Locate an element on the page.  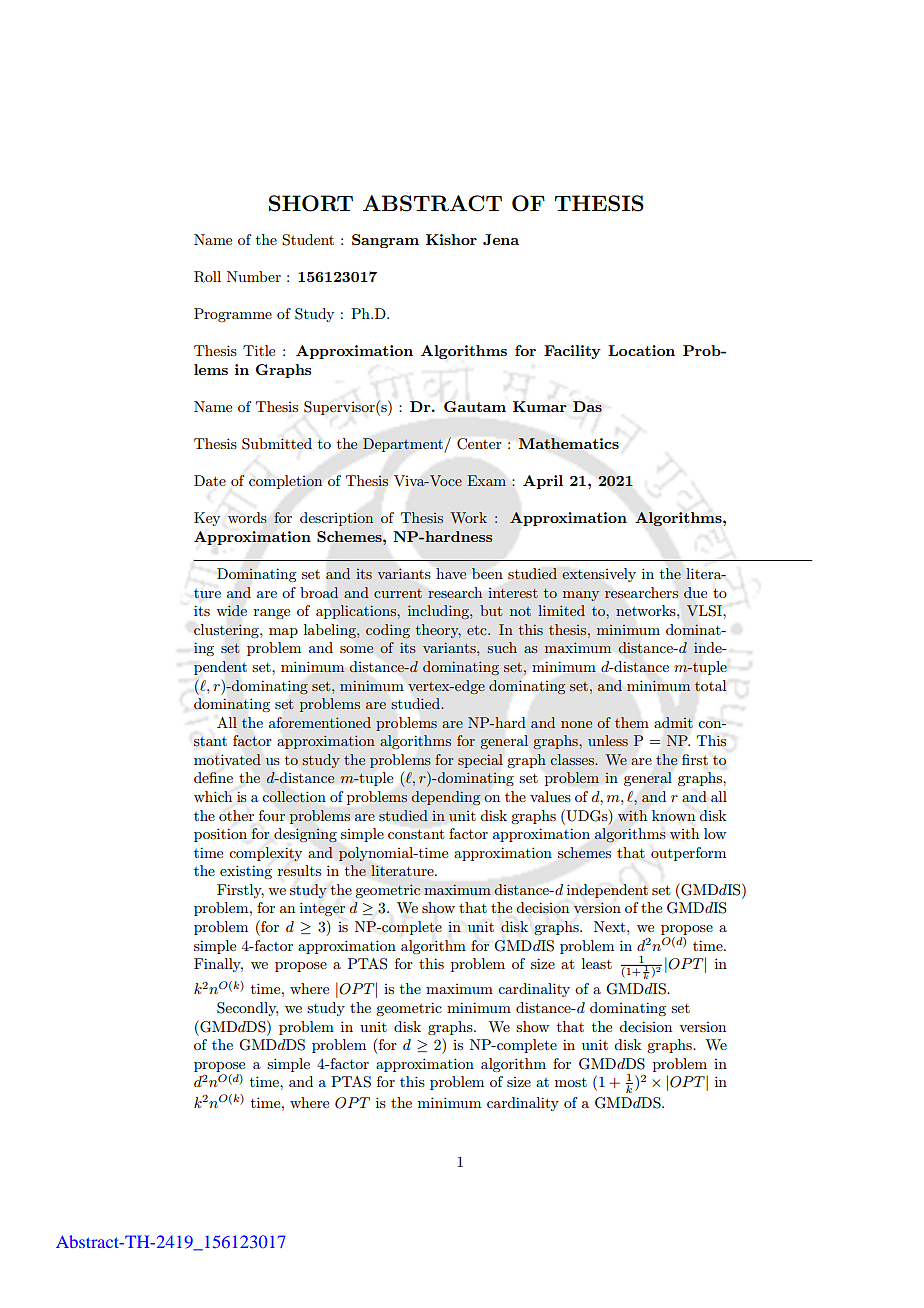
depending is located at coordinates (445, 798).
